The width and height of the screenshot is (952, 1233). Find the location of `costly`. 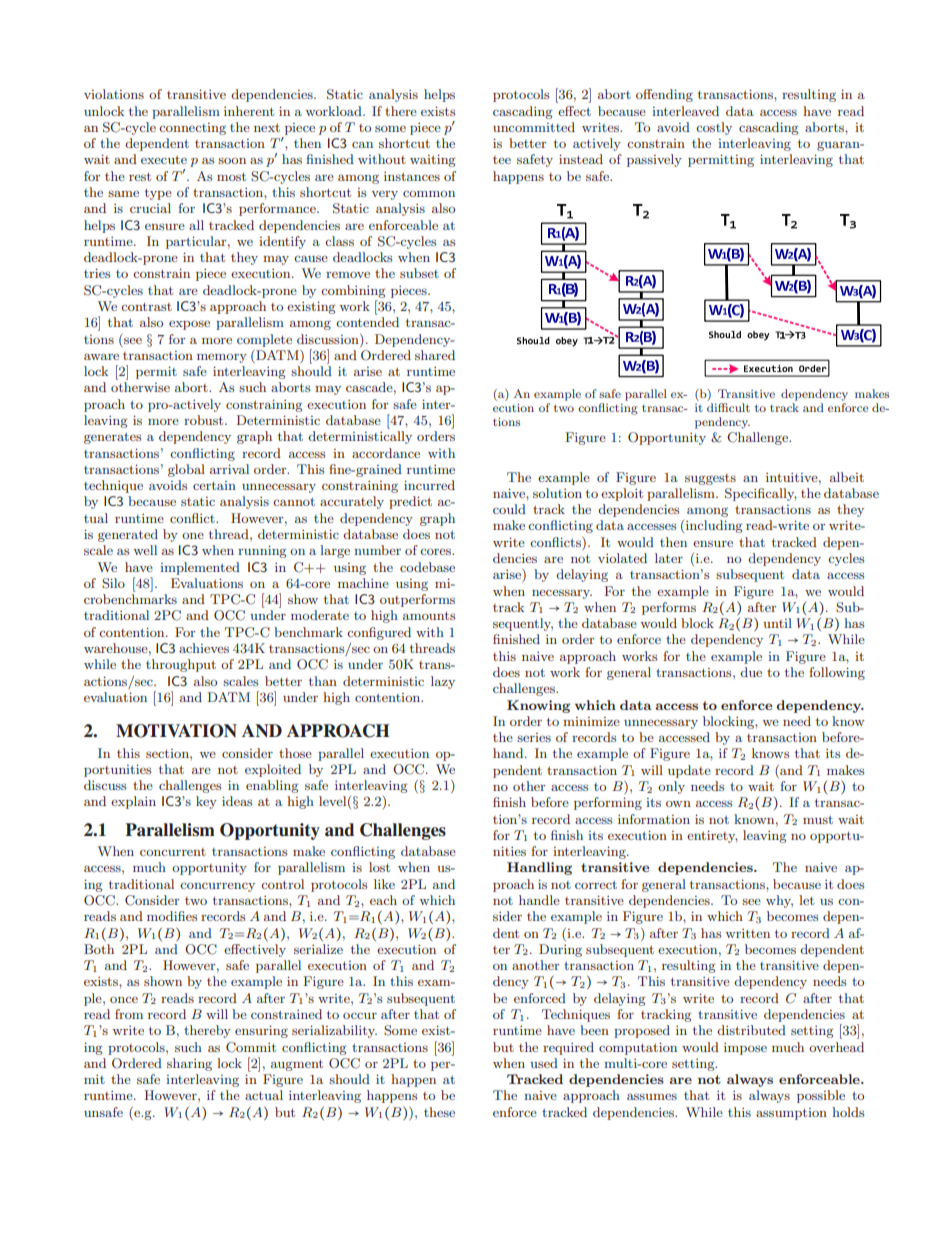

costly is located at coordinates (714, 128).
